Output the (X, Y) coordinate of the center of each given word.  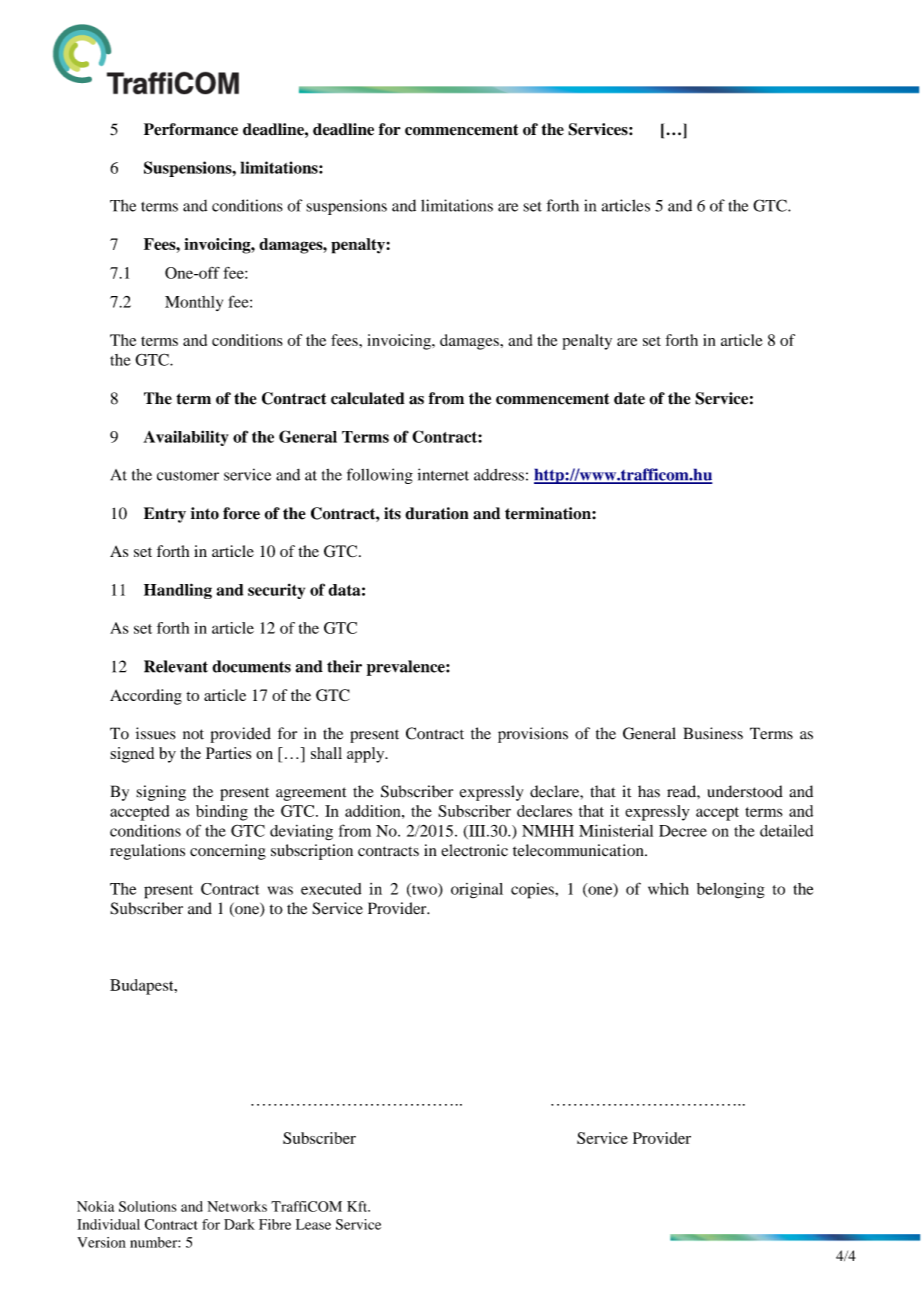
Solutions (148, 1206)
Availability (186, 438)
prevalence (407, 668)
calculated (368, 398)
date (629, 398)
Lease (313, 1224)
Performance (191, 129)
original (477, 890)
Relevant (176, 666)
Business (713, 733)
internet (443, 474)
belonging (731, 891)
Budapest (143, 987)
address (499, 475)
